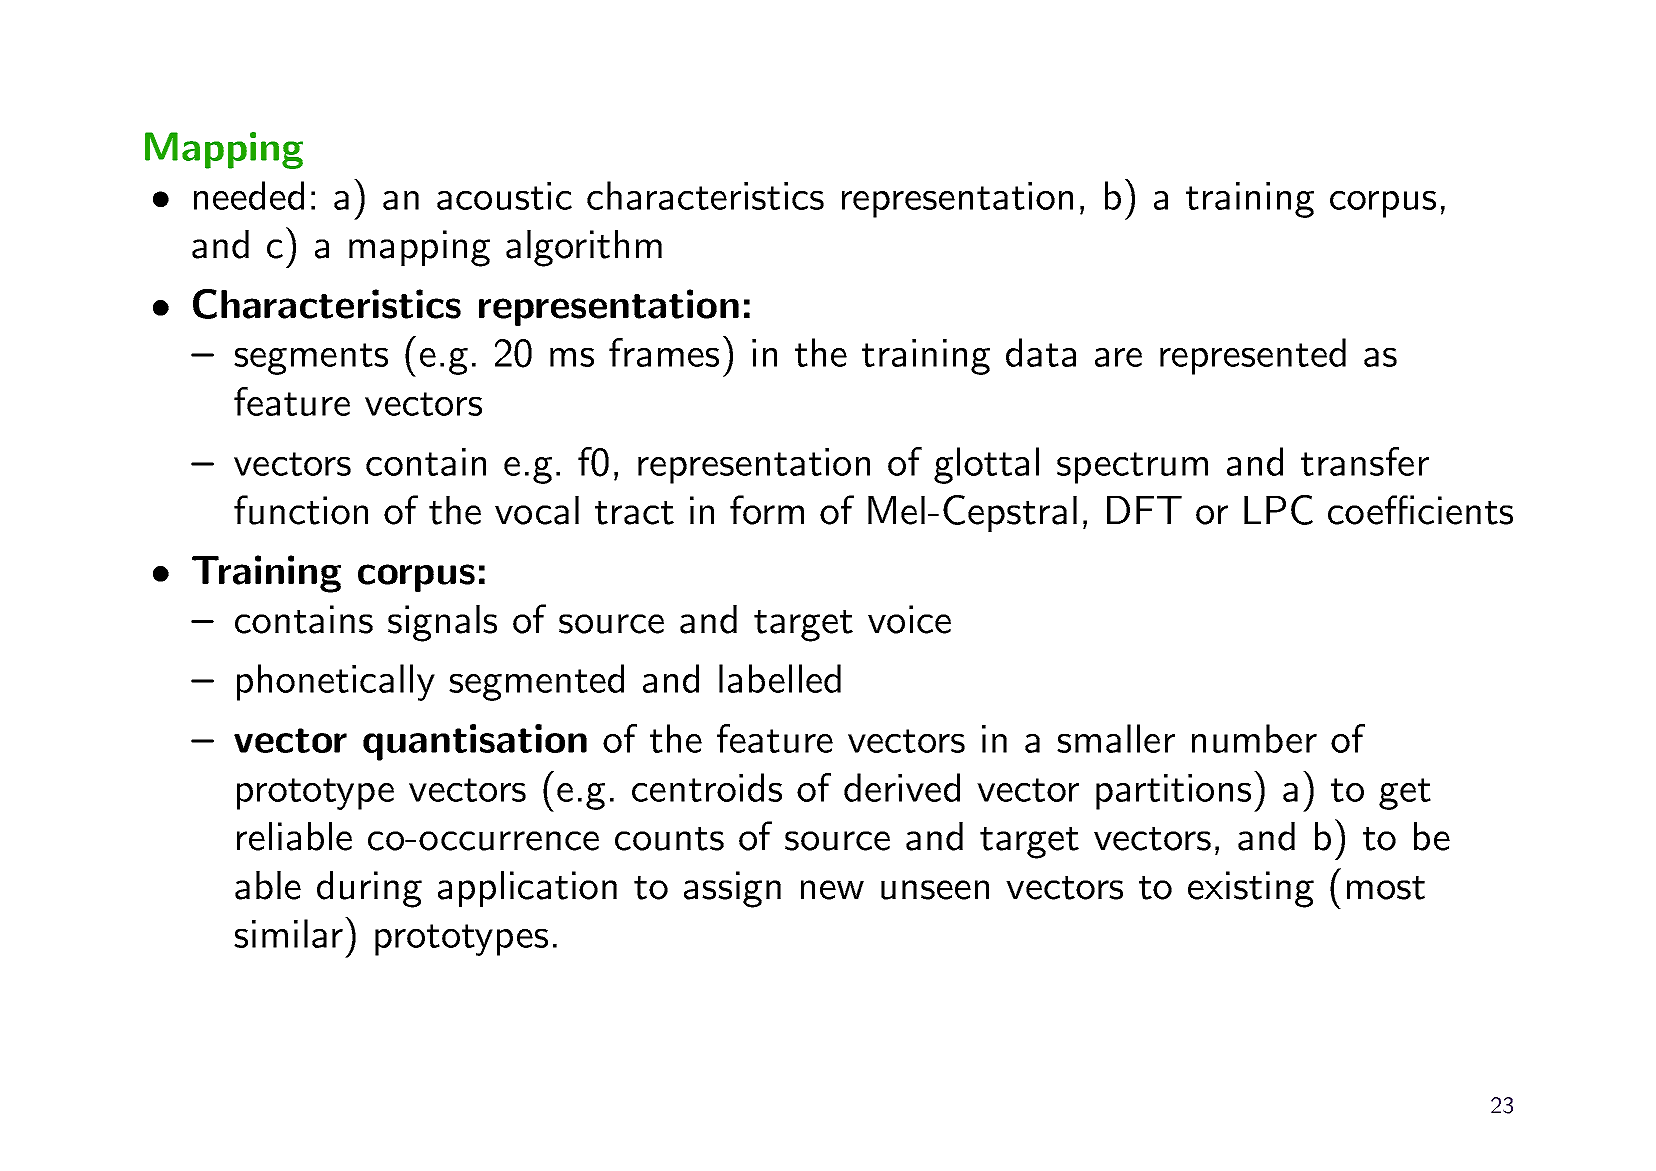  What do you see at coordinates (902, 787) in the page?
I see `derived` at bounding box center [902, 787].
